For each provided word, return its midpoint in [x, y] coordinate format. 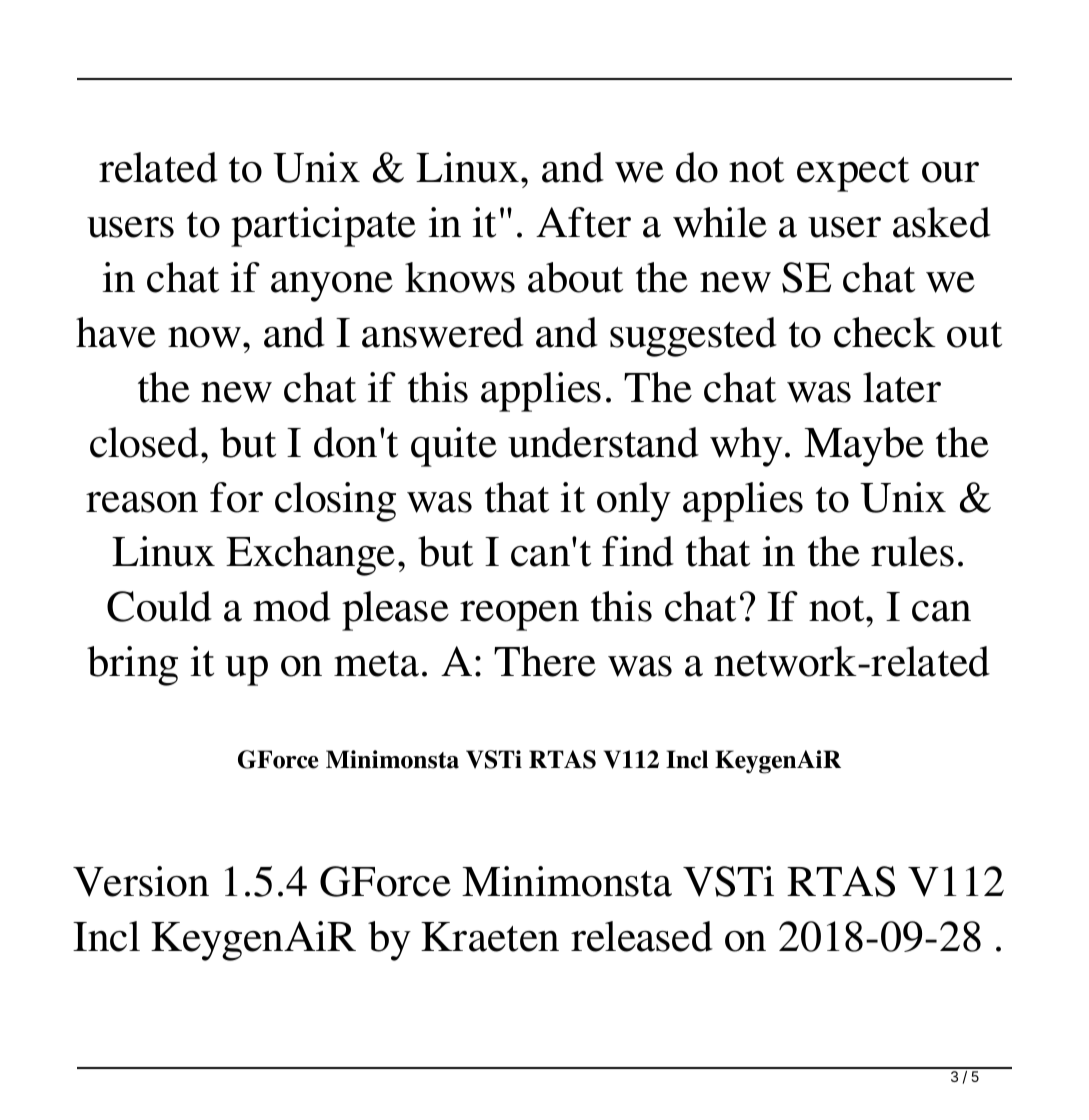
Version [141, 881]
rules [912, 551]
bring [132, 666]
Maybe [864, 447]
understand [603, 442]
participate [323, 227]
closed [144, 442]
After [583, 222]
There [545, 661]
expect [853, 174]
